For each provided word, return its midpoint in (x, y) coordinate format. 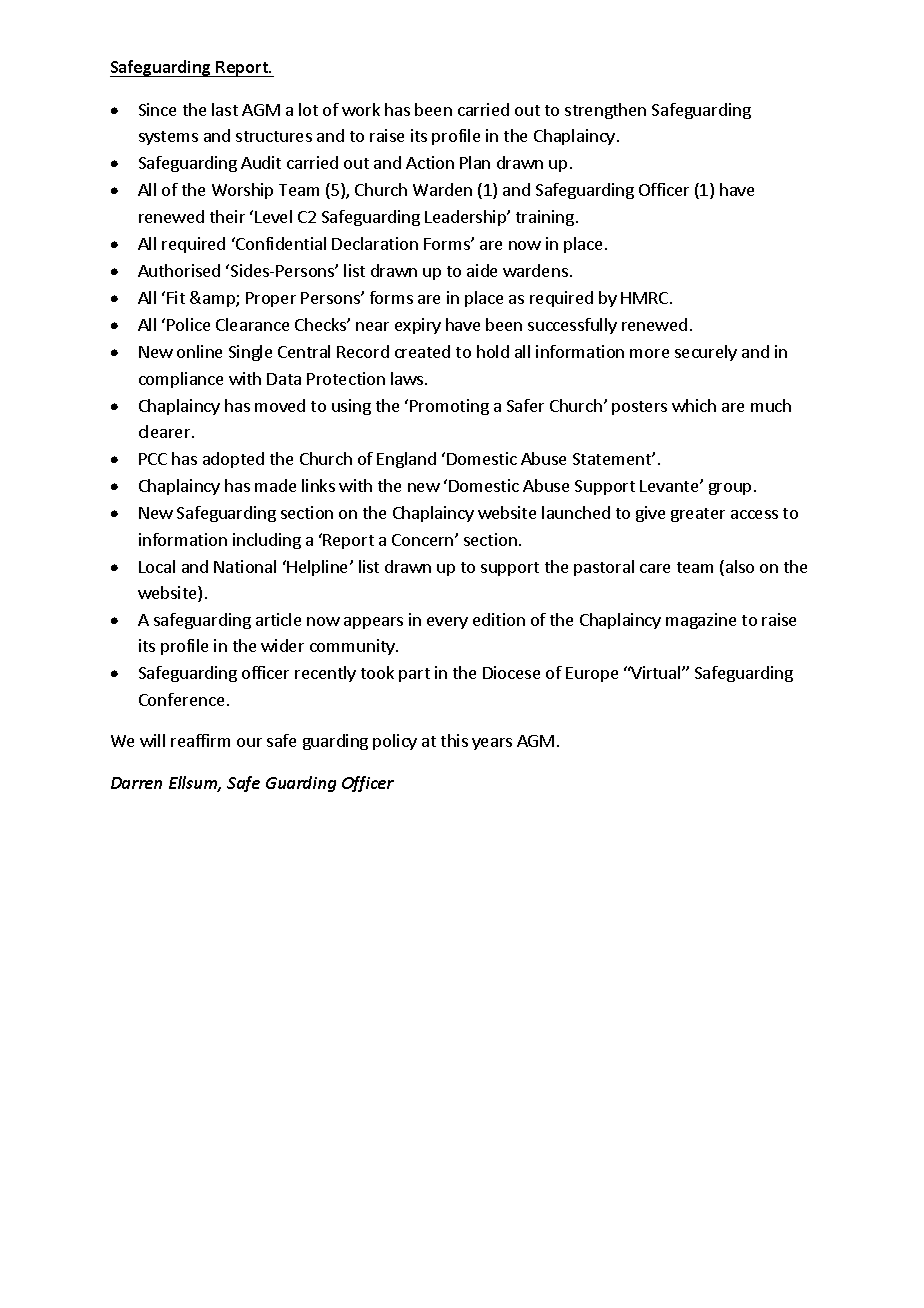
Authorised (179, 270)
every (447, 623)
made (275, 485)
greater (698, 515)
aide (482, 270)
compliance (181, 380)
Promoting (449, 407)
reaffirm (200, 740)
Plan (475, 162)
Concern (424, 540)
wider (282, 645)
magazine (701, 621)
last (225, 109)
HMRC (646, 298)
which (694, 405)
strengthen (605, 111)
